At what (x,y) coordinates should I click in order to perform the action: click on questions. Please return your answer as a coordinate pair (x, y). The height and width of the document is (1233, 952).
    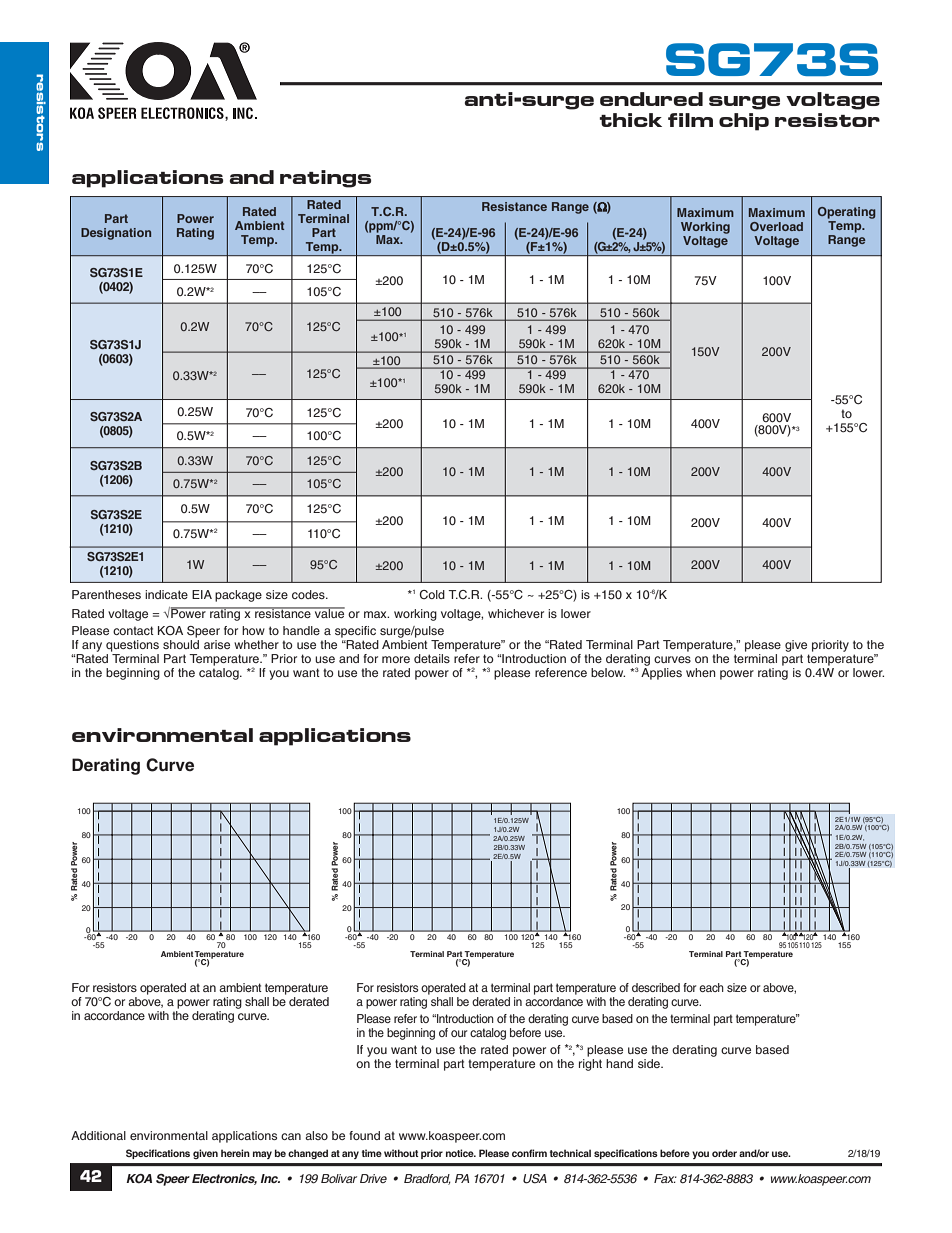
    Looking at the image, I should click on (132, 646).
